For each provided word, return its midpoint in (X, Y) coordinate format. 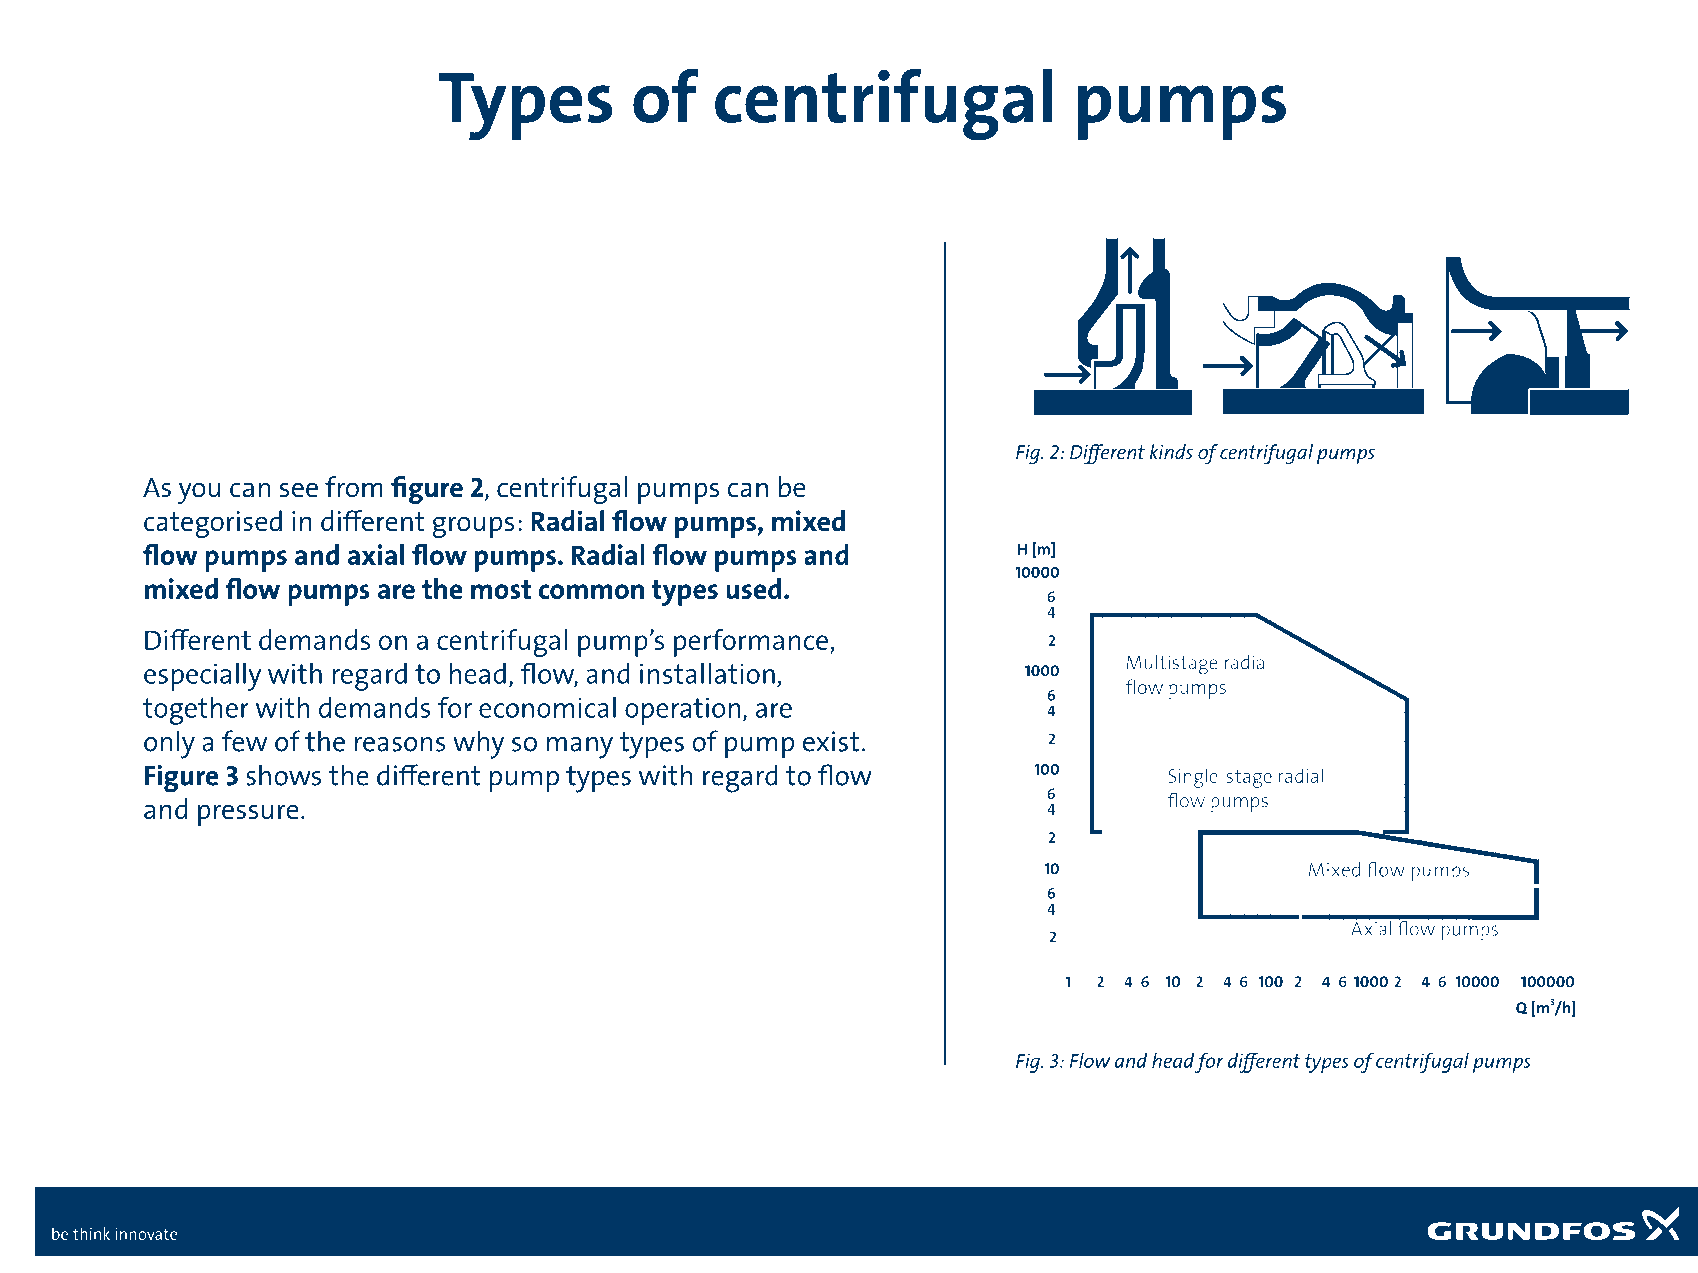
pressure (248, 815)
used (753, 588)
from (354, 487)
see (299, 490)
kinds (1171, 451)
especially (202, 677)
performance (751, 643)
